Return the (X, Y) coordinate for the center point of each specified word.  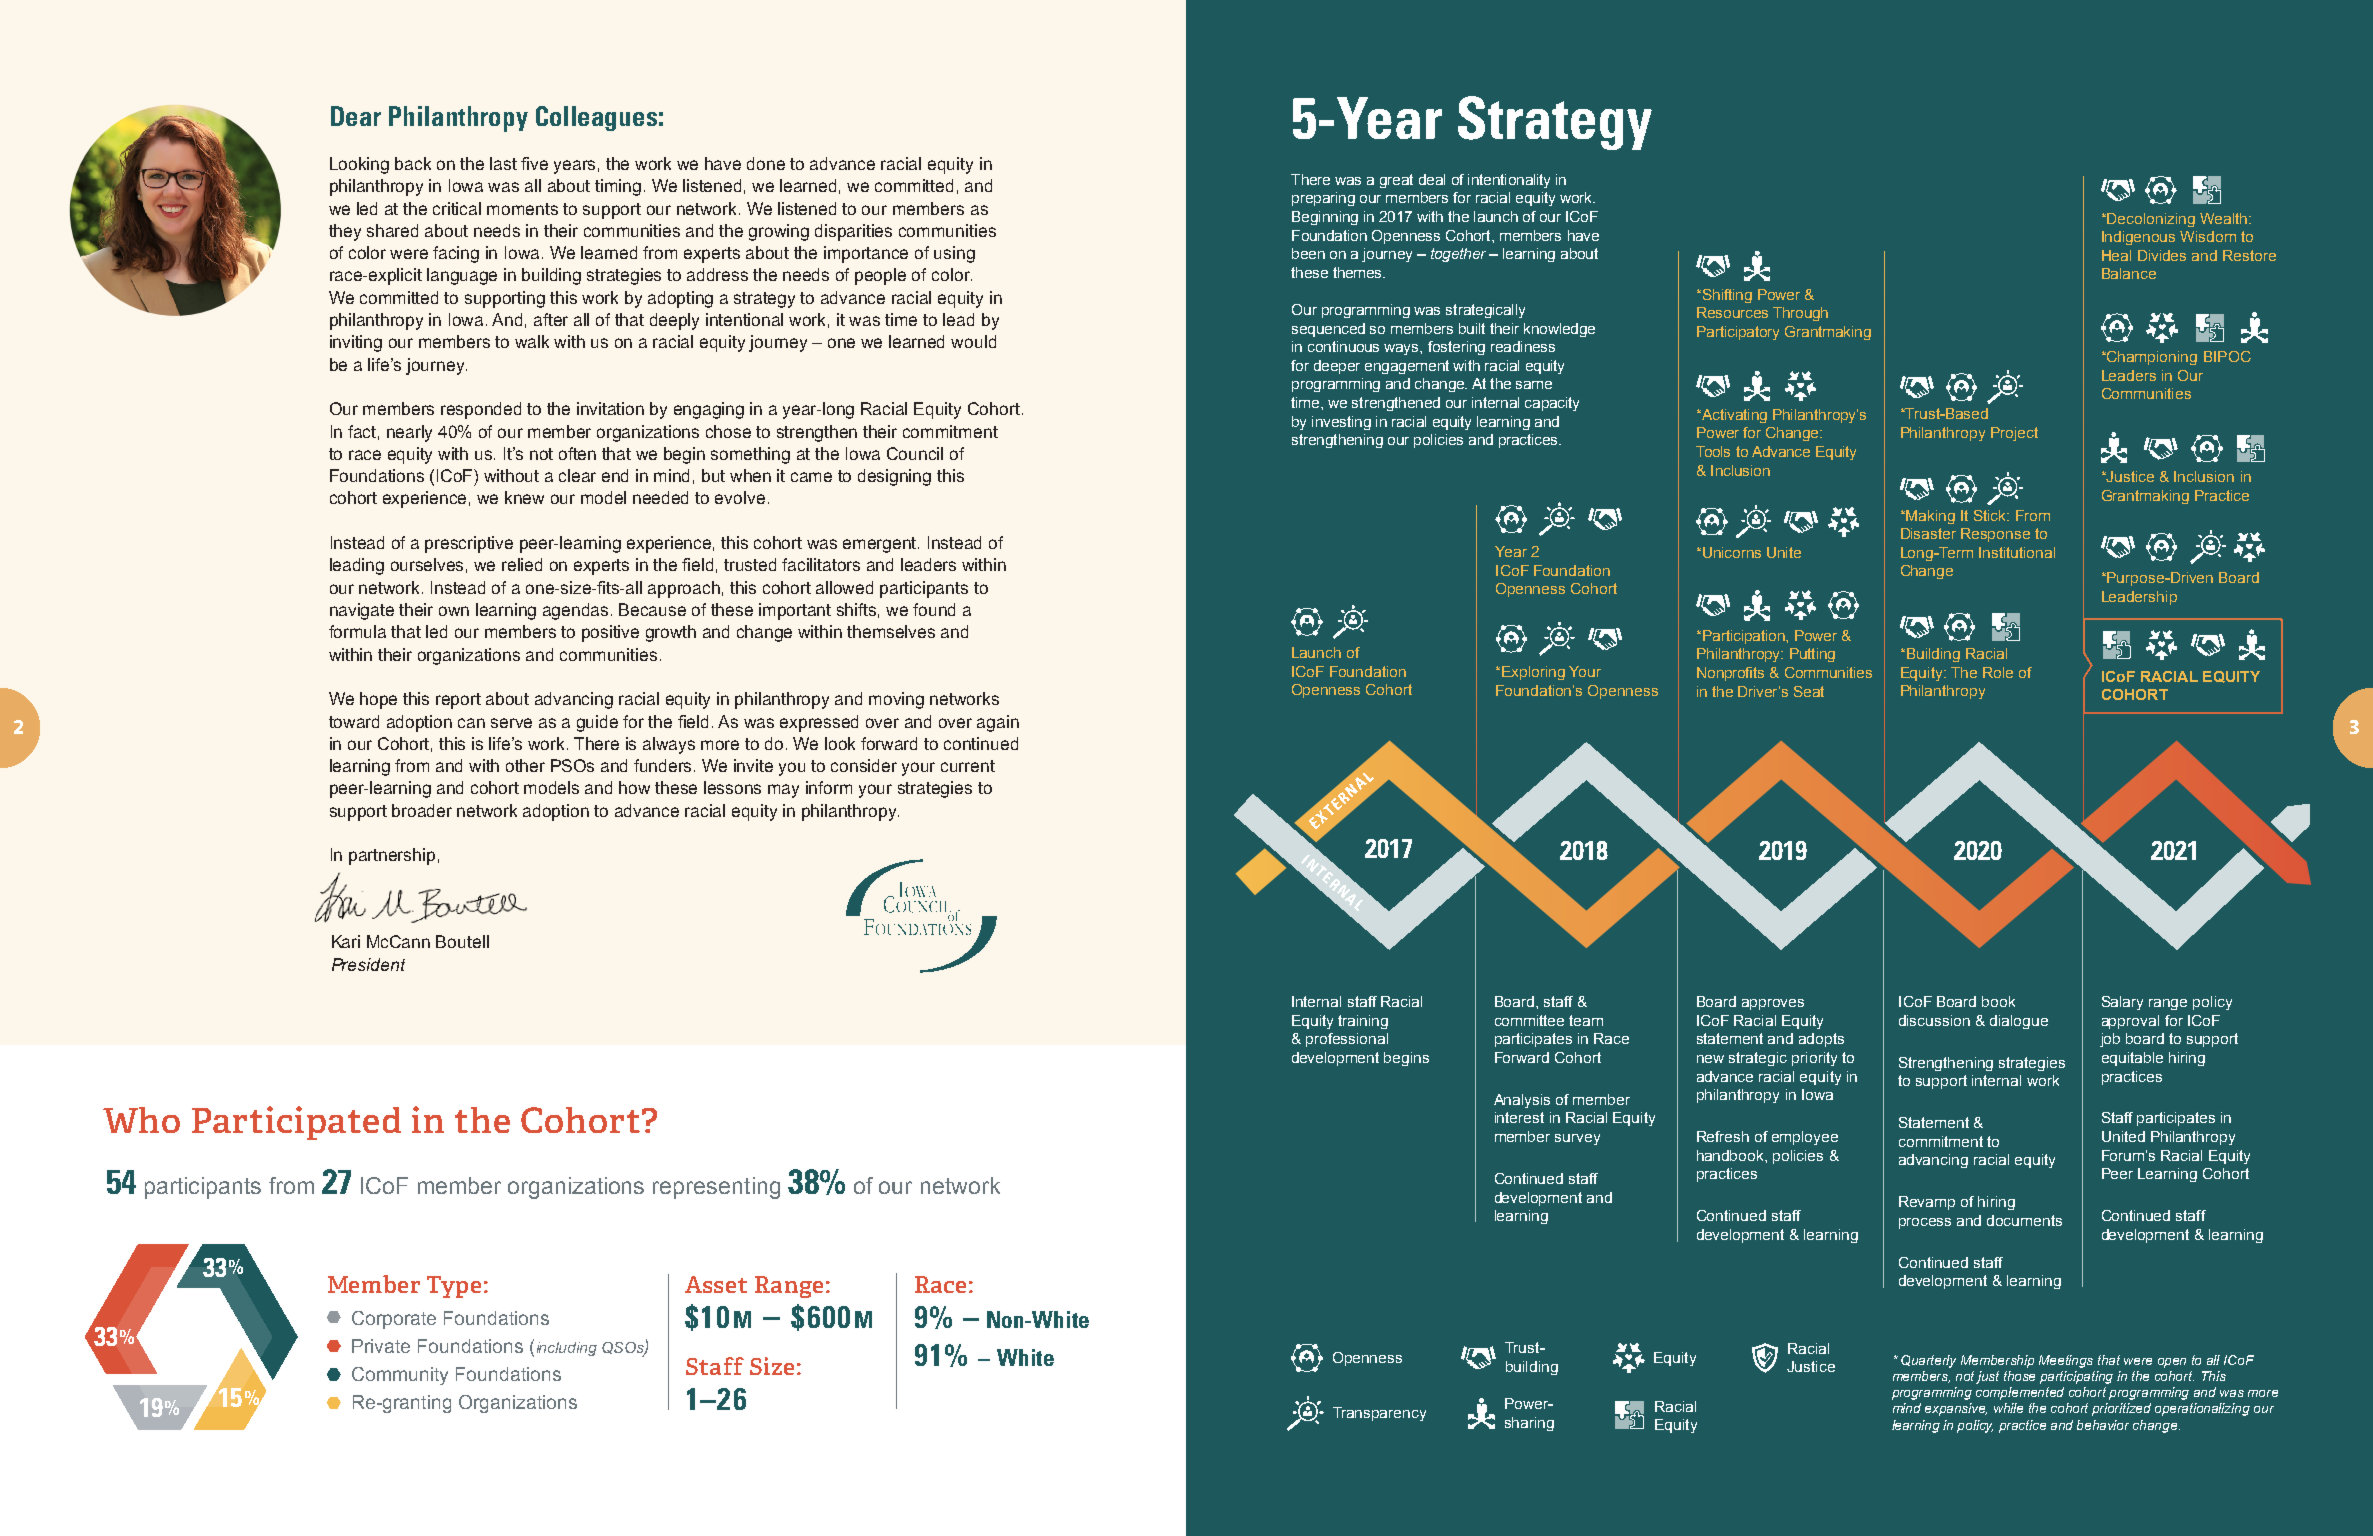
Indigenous (2138, 238)
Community (400, 1376)
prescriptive (469, 544)
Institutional (2017, 552)
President (368, 964)
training (1363, 1022)
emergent (881, 545)
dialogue (2019, 1022)
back (413, 163)
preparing (1323, 199)
